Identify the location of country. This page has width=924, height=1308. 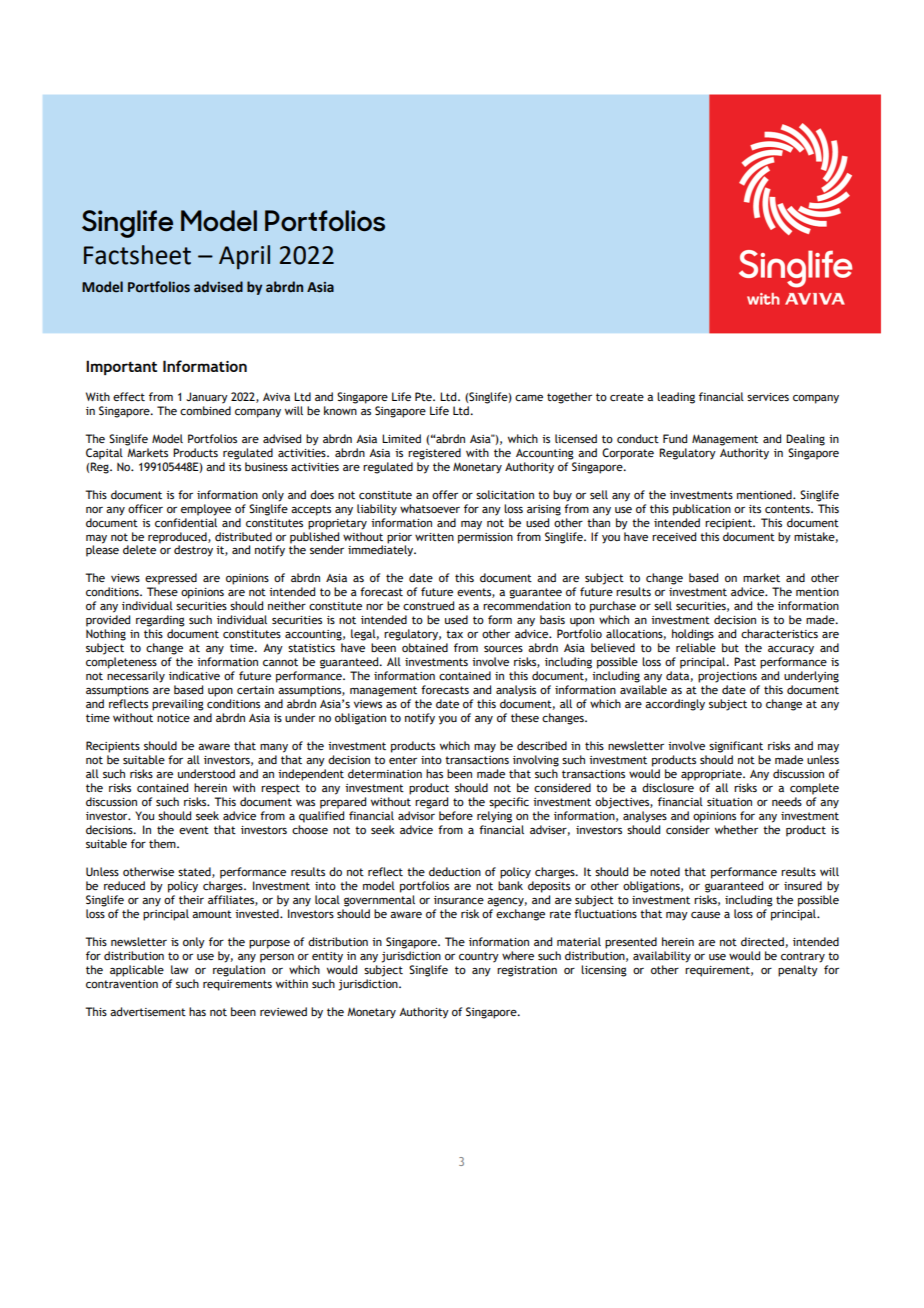
(479, 957).
